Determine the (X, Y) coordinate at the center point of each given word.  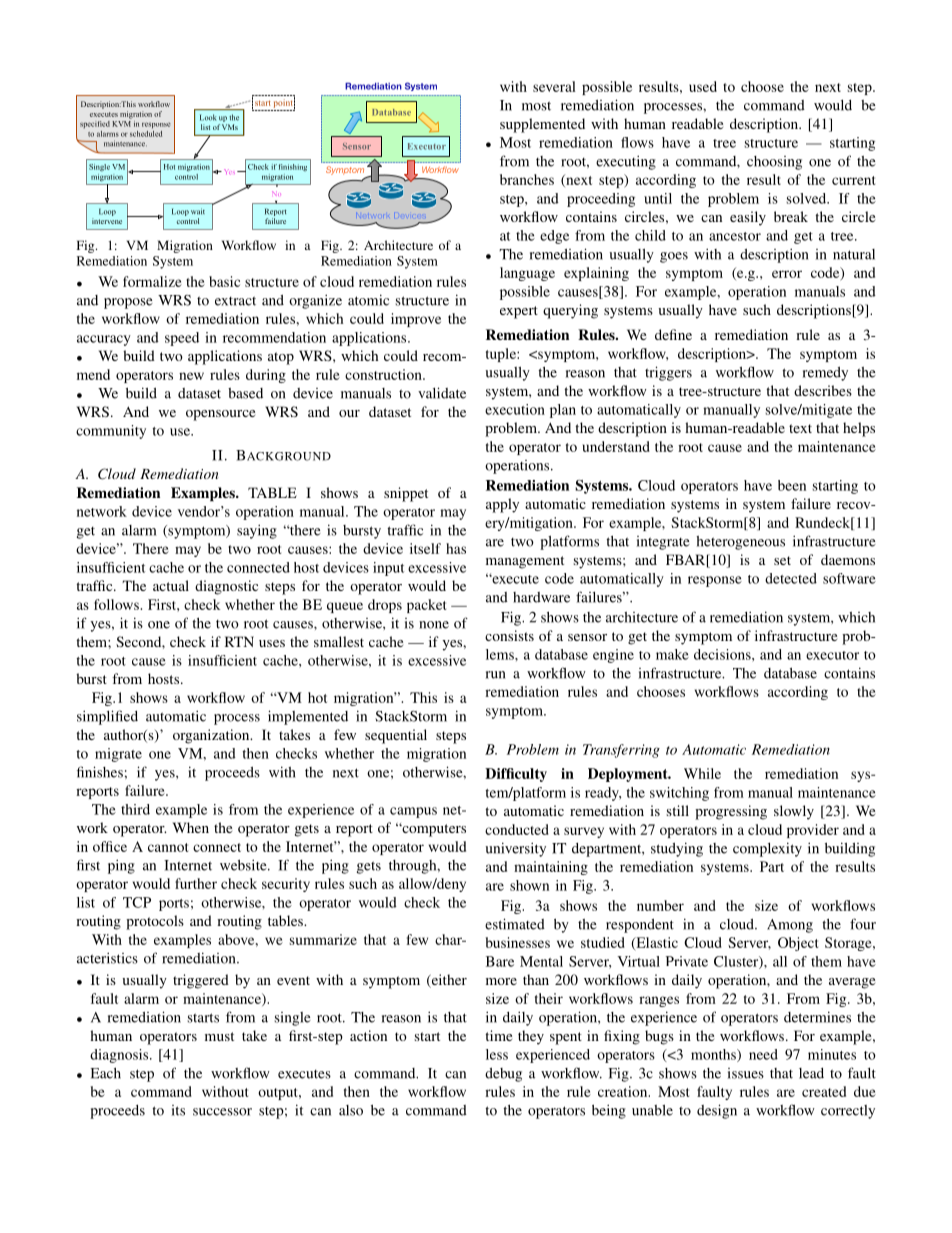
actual (171, 585)
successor (222, 1112)
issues (746, 1073)
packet (426, 606)
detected (791, 578)
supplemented (542, 125)
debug (503, 1075)
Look (208, 117)
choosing (774, 163)
